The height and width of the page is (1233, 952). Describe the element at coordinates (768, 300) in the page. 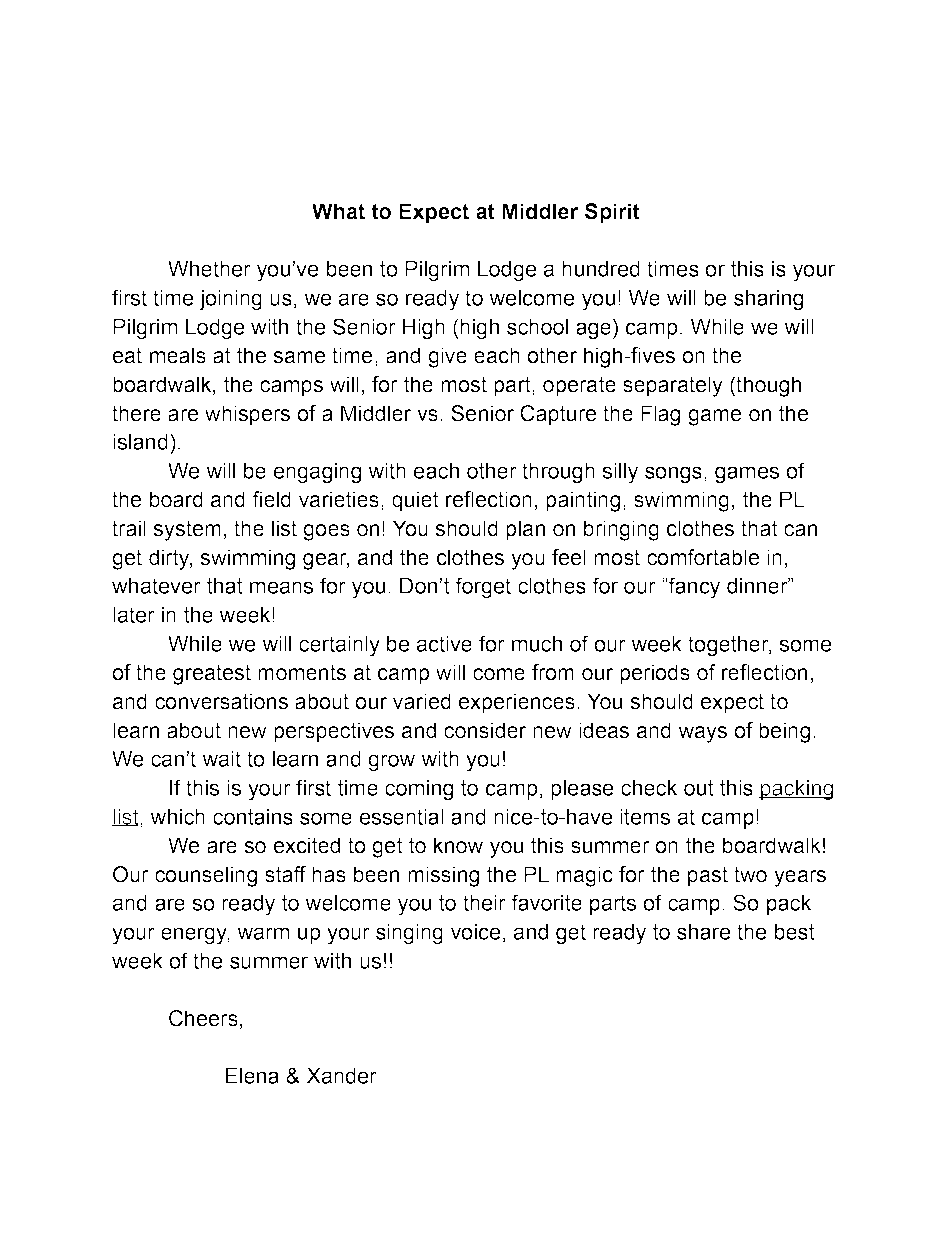

I see `sharing` at that location.
